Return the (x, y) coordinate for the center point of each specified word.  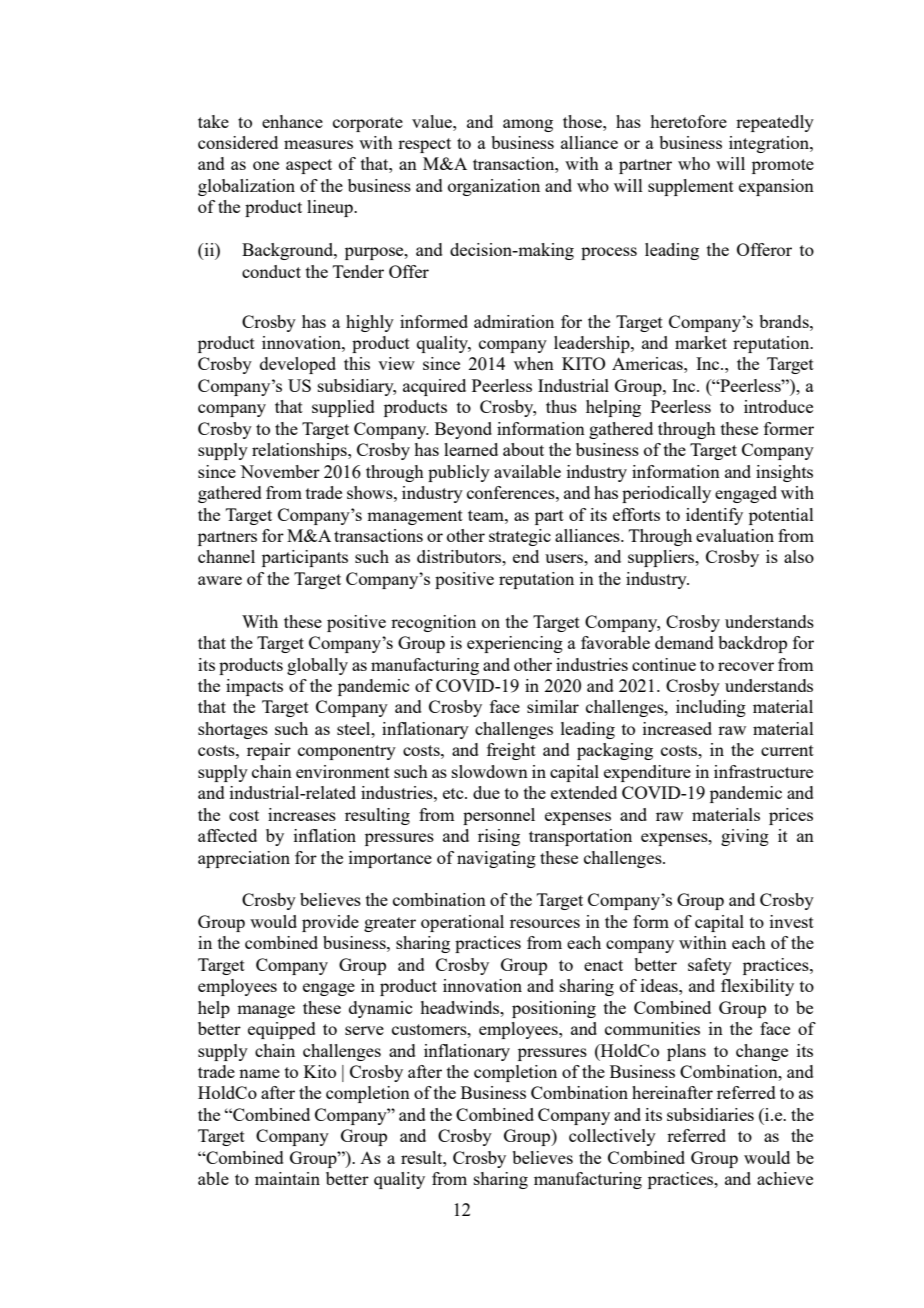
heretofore (688, 121)
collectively (612, 1137)
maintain (287, 1178)
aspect (309, 166)
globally (317, 666)
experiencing (515, 644)
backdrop (752, 644)
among (528, 125)
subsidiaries (710, 1114)
